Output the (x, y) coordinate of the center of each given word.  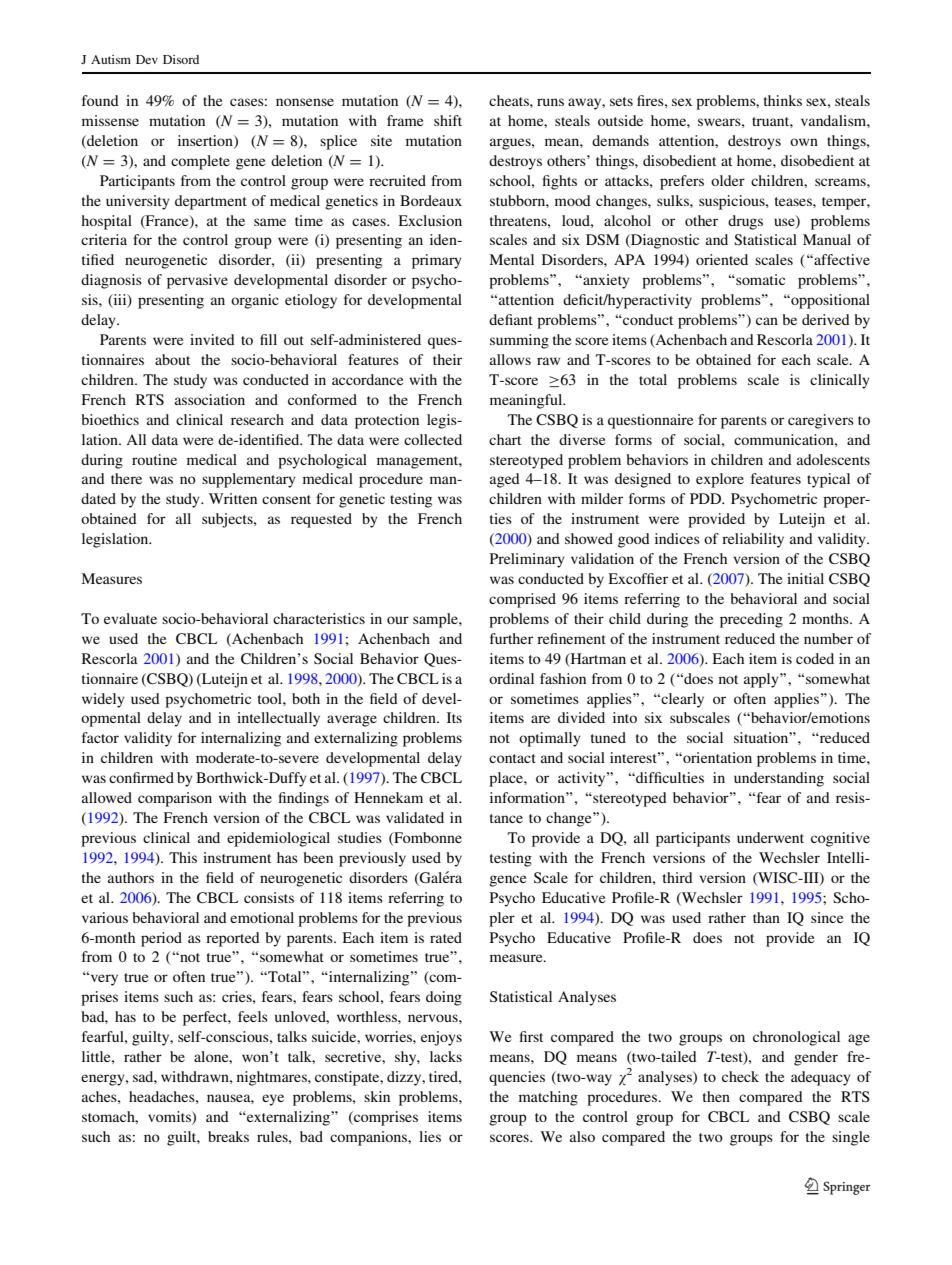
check (740, 1076)
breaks (228, 1136)
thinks (783, 100)
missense (110, 120)
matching (548, 1098)
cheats (510, 100)
